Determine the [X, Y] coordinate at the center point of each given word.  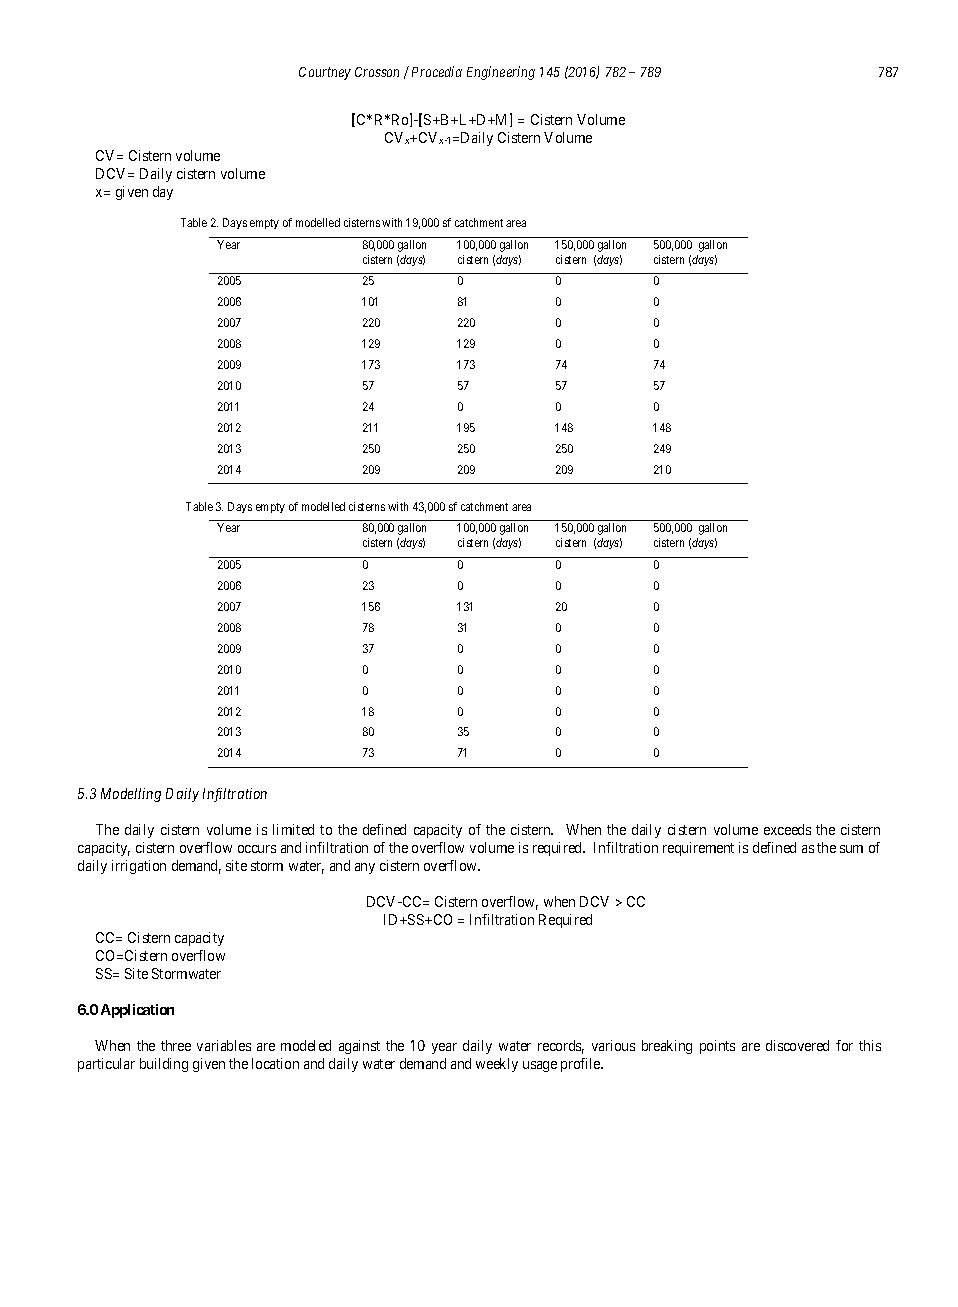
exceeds [787, 829]
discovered [797, 1045]
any [365, 868]
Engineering [501, 73]
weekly [497, 1065]
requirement [698, 849]
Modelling [131, 795]
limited [293, 829]
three [176, 1045]
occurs [257, 849]
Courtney [325, 73]
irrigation [139, 867]
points [717, 1047]
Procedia [437, 71]
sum [851, 849]
